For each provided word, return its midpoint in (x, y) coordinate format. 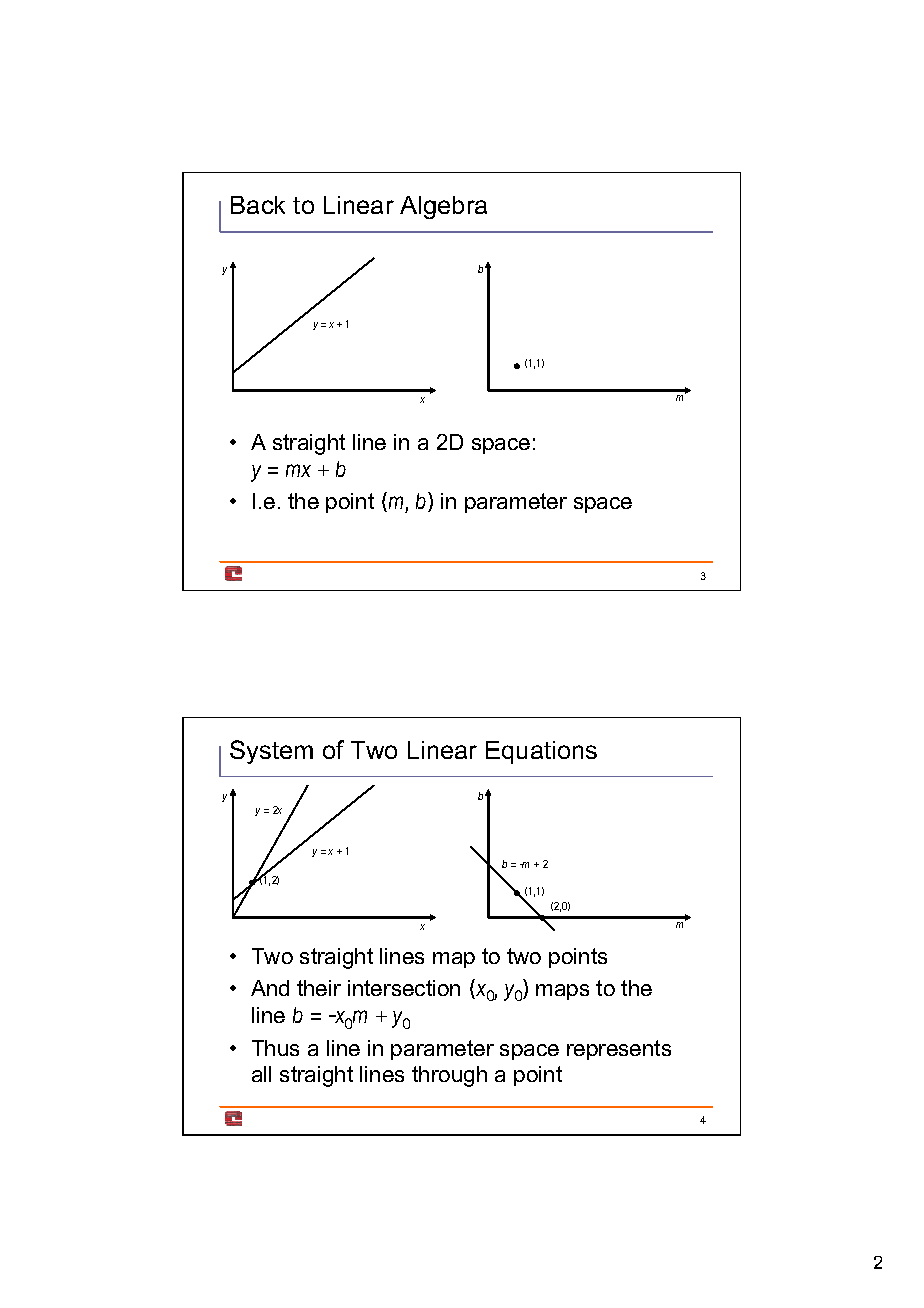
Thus (275, 1048)
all (261, 1074)
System (271, 752)
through (449, 1076)
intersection (404, 988)
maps (562, 992)
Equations (541, 752)
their (319, 988)
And (270, 988)
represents (619, 1050)
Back (258, 205)
